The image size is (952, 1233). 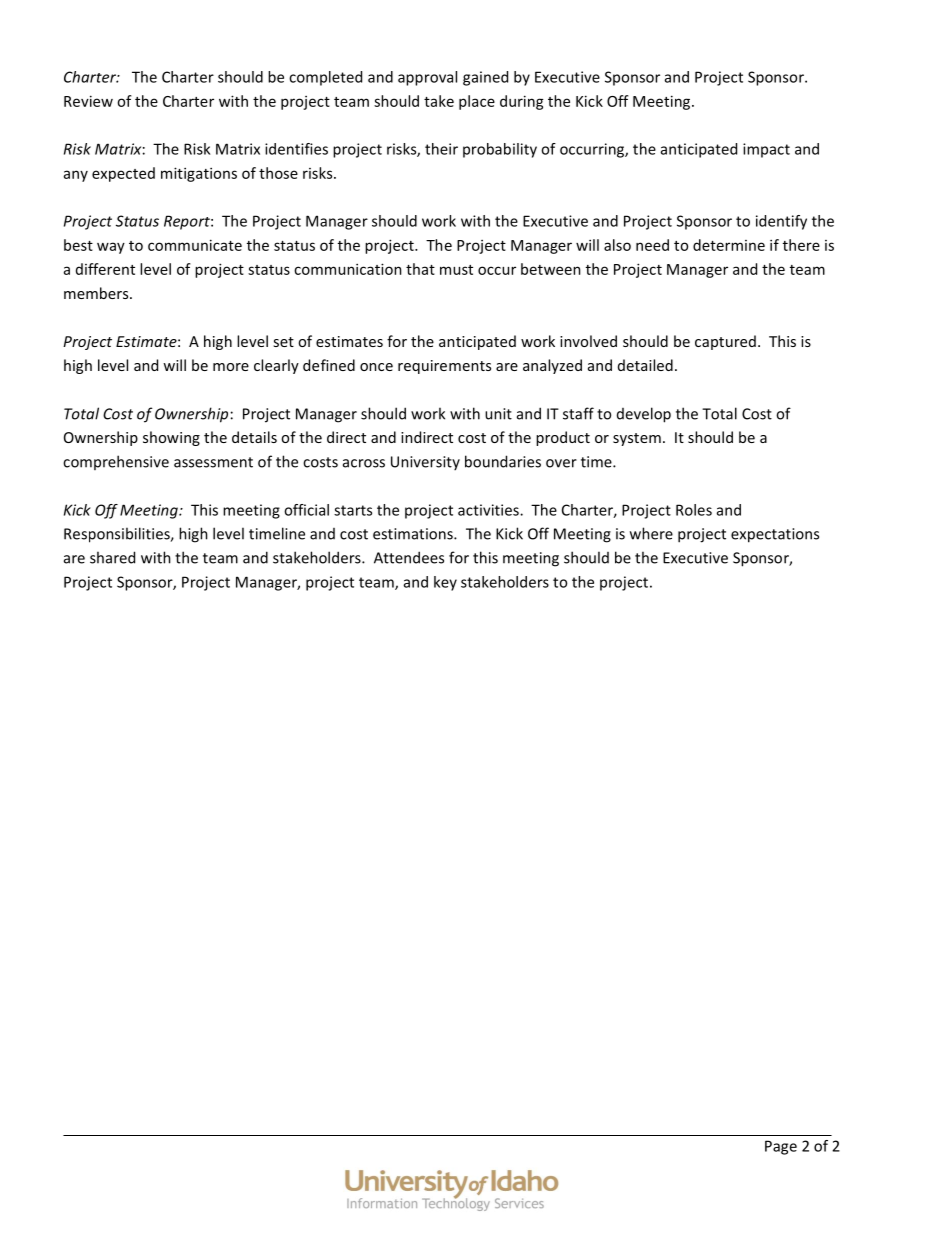 What do you see at coordinates (445, 583) in the screenshot?
I see `key` at bounding box center [445, 583].
